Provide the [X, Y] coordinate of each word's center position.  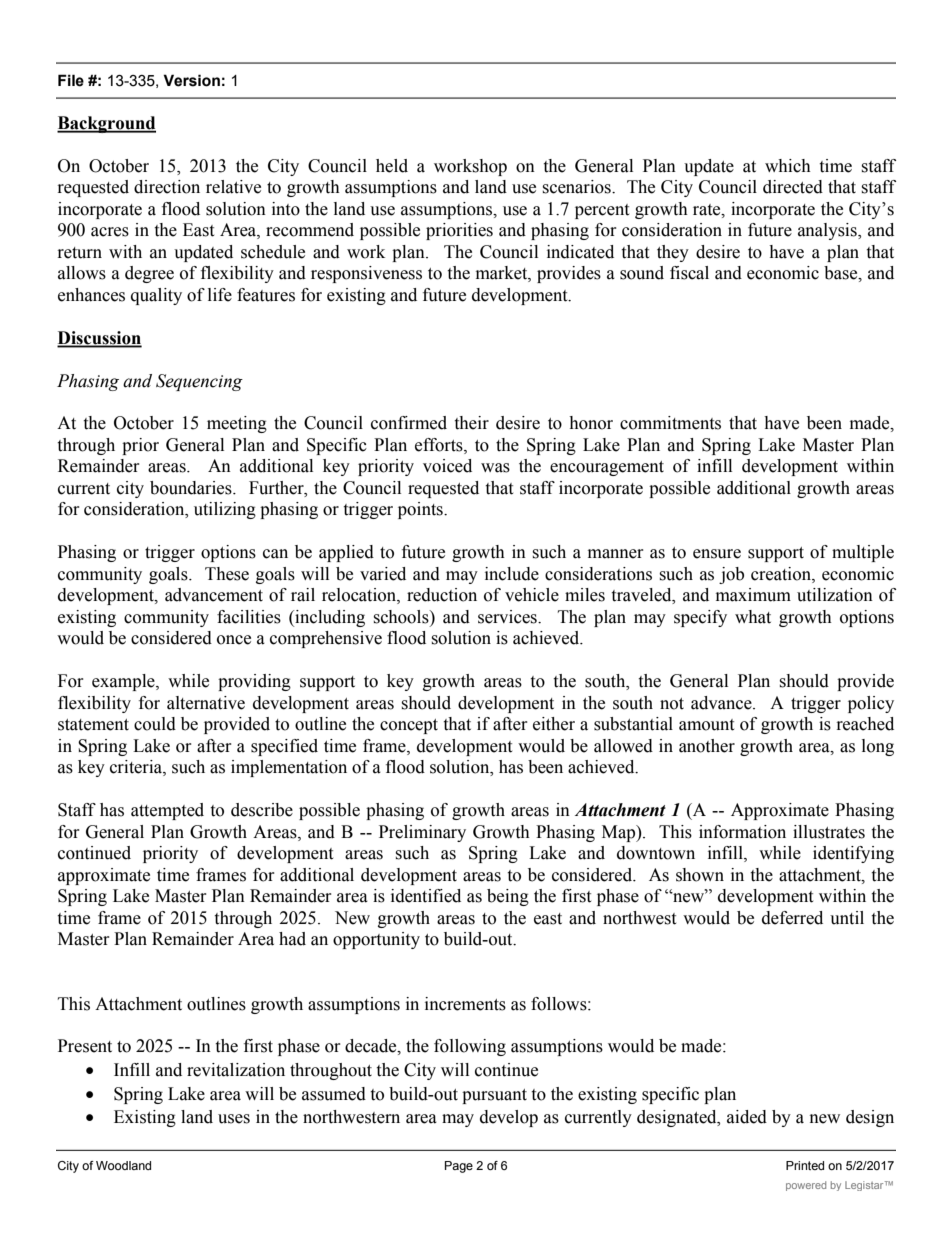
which [788, 166]
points [421, 510]
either [554, 724]
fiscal [689, 273]
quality [156, 296]
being [508, 897]
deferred [792, 918]
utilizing [225, 510]
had [292, 939]
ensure [717, 554]
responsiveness [366, 274]
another [707, 746]
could [155, 724]
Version [191, 80]
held [392, 166]
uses [234, 1119]
